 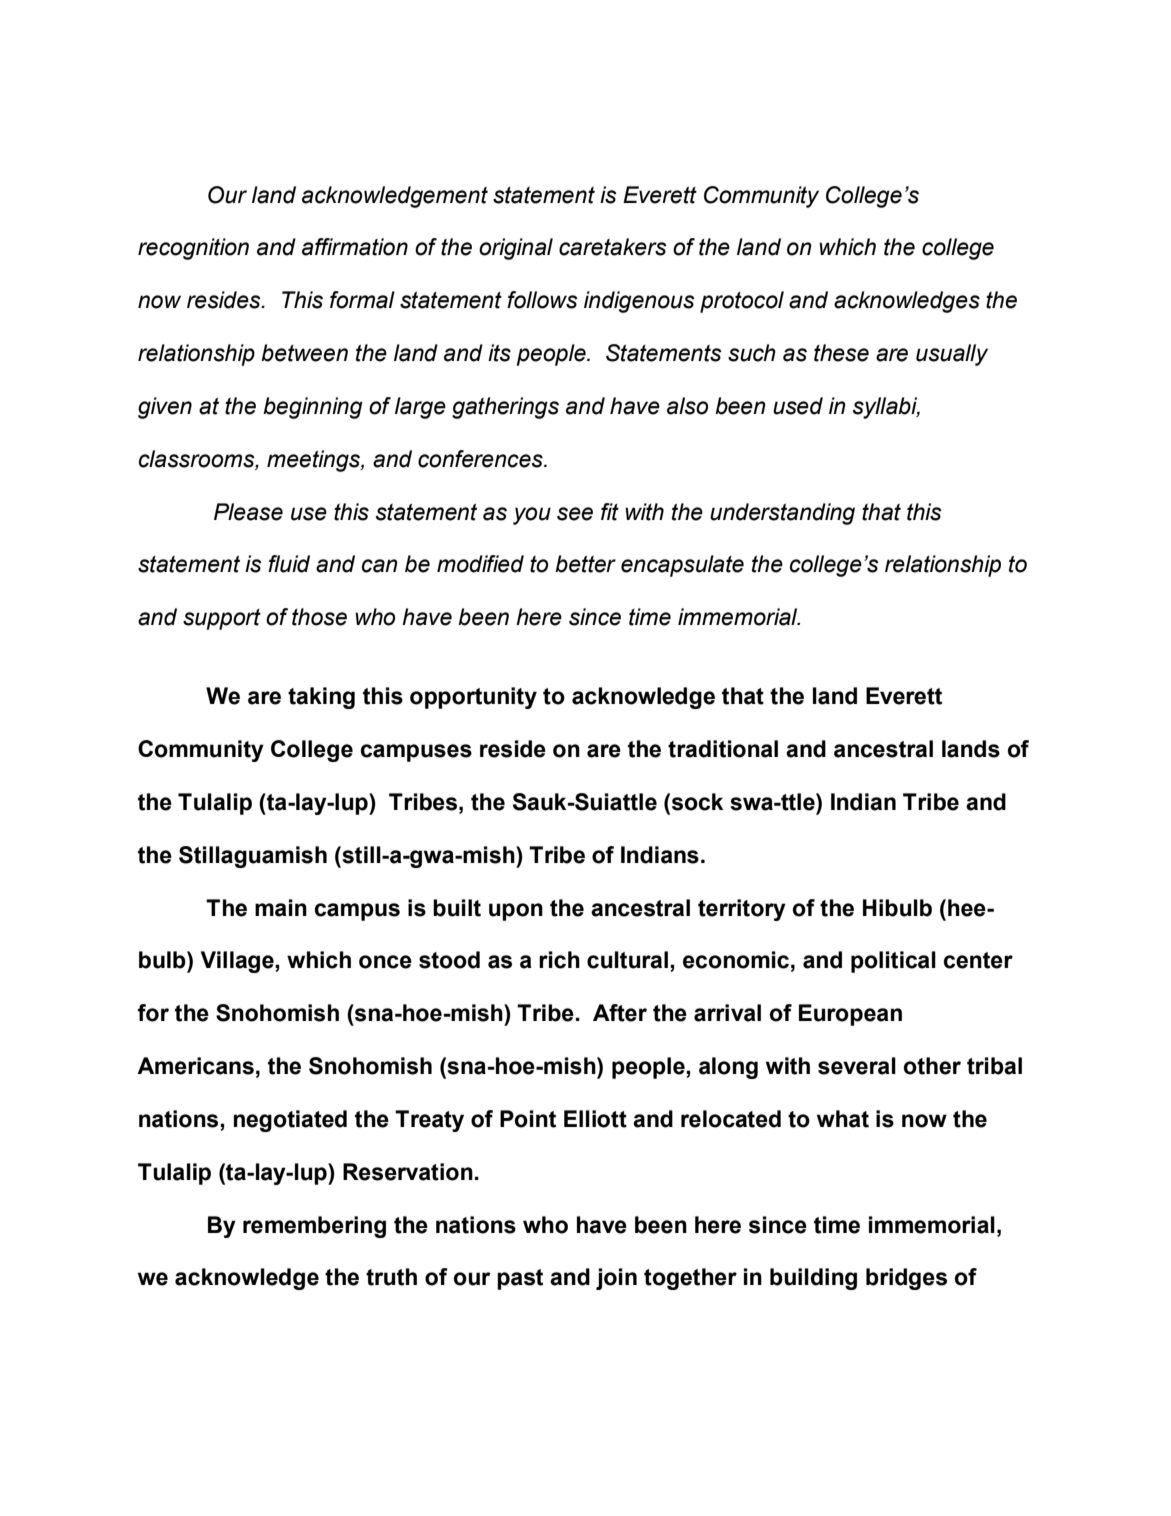 I want to click on territory, so click(x=742, y=910).
